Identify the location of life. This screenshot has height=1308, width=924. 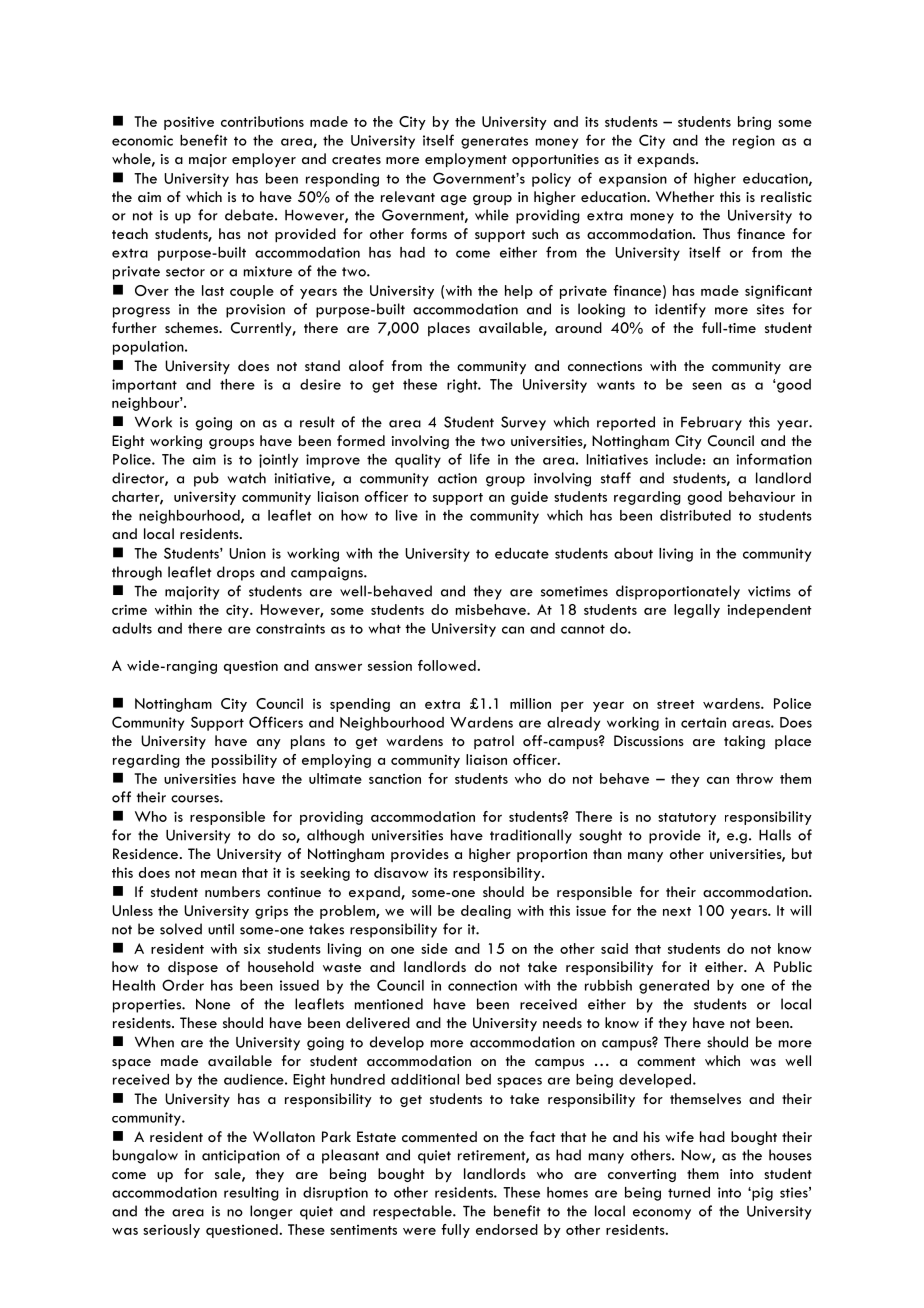
(480, 459).
